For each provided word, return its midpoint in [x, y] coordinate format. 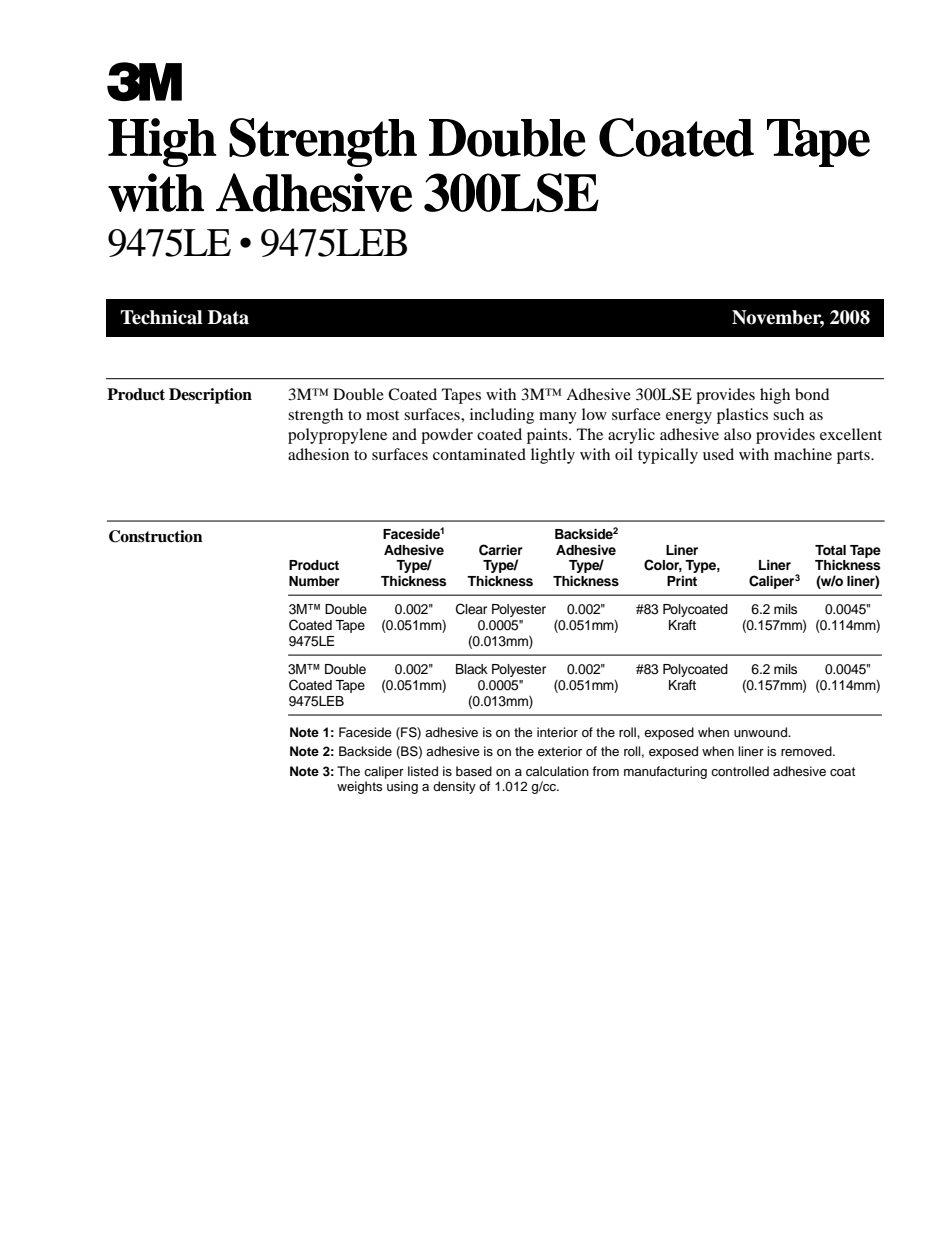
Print [682, 581]
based [474, 771]
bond [812, 394]
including [502, 416]
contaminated [479, 454]
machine [803, 454]
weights [360, 787]
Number [314, 581]
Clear [471, 609]
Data [228, 317]
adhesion [318, 454]
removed [807, 751]
